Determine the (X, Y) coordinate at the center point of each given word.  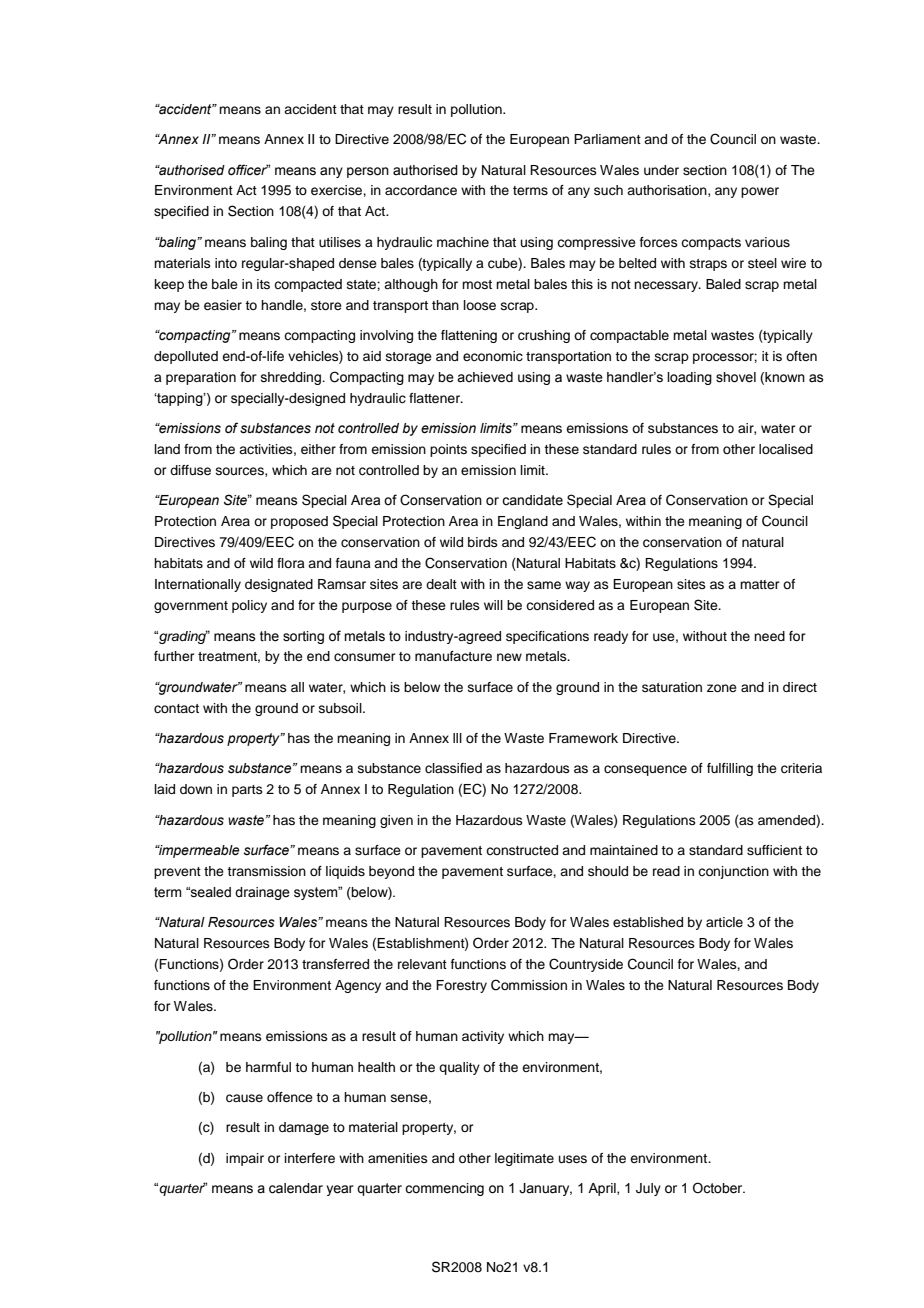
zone (722, 688)
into (226, 263)
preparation (201, 378)
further (174, 656)
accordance (421, 190)
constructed (522, 850)
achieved (485, 377)
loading (689, 378)
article (724, 922)
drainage (262, 893)
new (509, 657)
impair (245, 1159)
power (760, 192)
